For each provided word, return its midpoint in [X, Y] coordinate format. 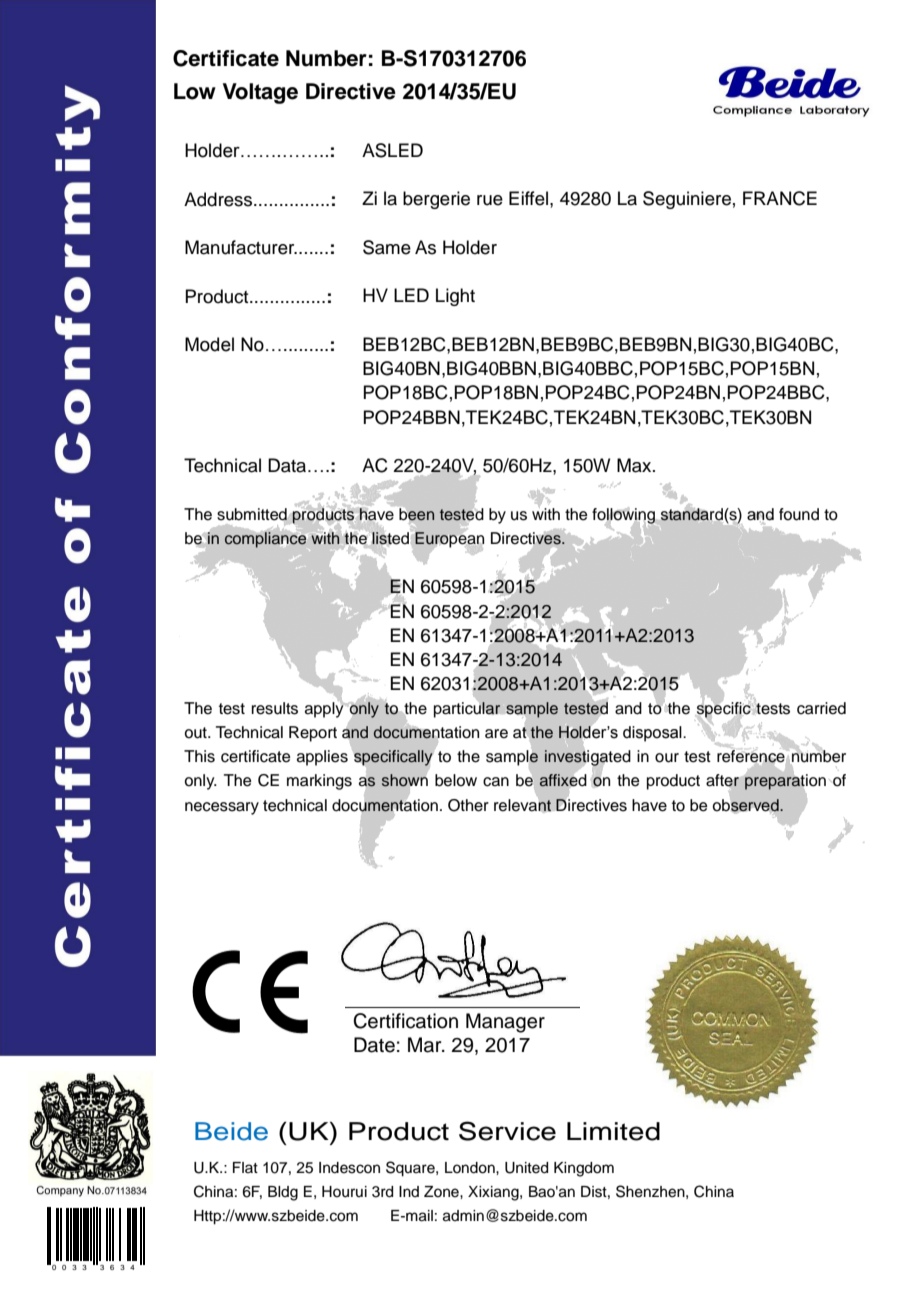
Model [209, 344]
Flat [245, 1167]
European [449, 539]
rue [490, 200]
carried [821, 708]
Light [455, 297]
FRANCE [780, 198]
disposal [653, 734]
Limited [613, 1131]
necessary [222, 808]
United [526, 1168]
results [275, 708]
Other [468, 805]
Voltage [260, 93]
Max [635, 465]
